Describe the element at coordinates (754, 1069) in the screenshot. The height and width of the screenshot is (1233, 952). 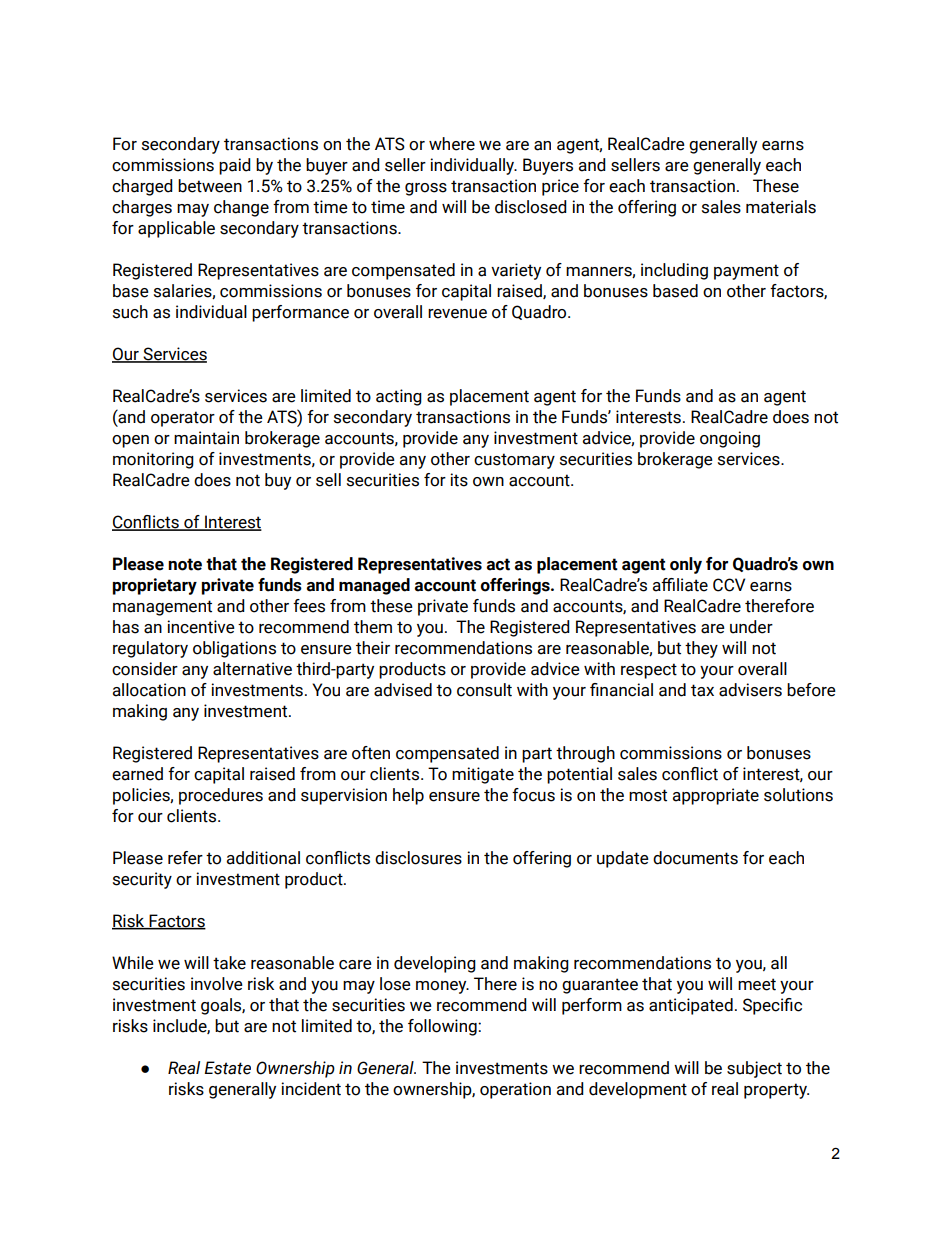
I see `subject` at that location.
